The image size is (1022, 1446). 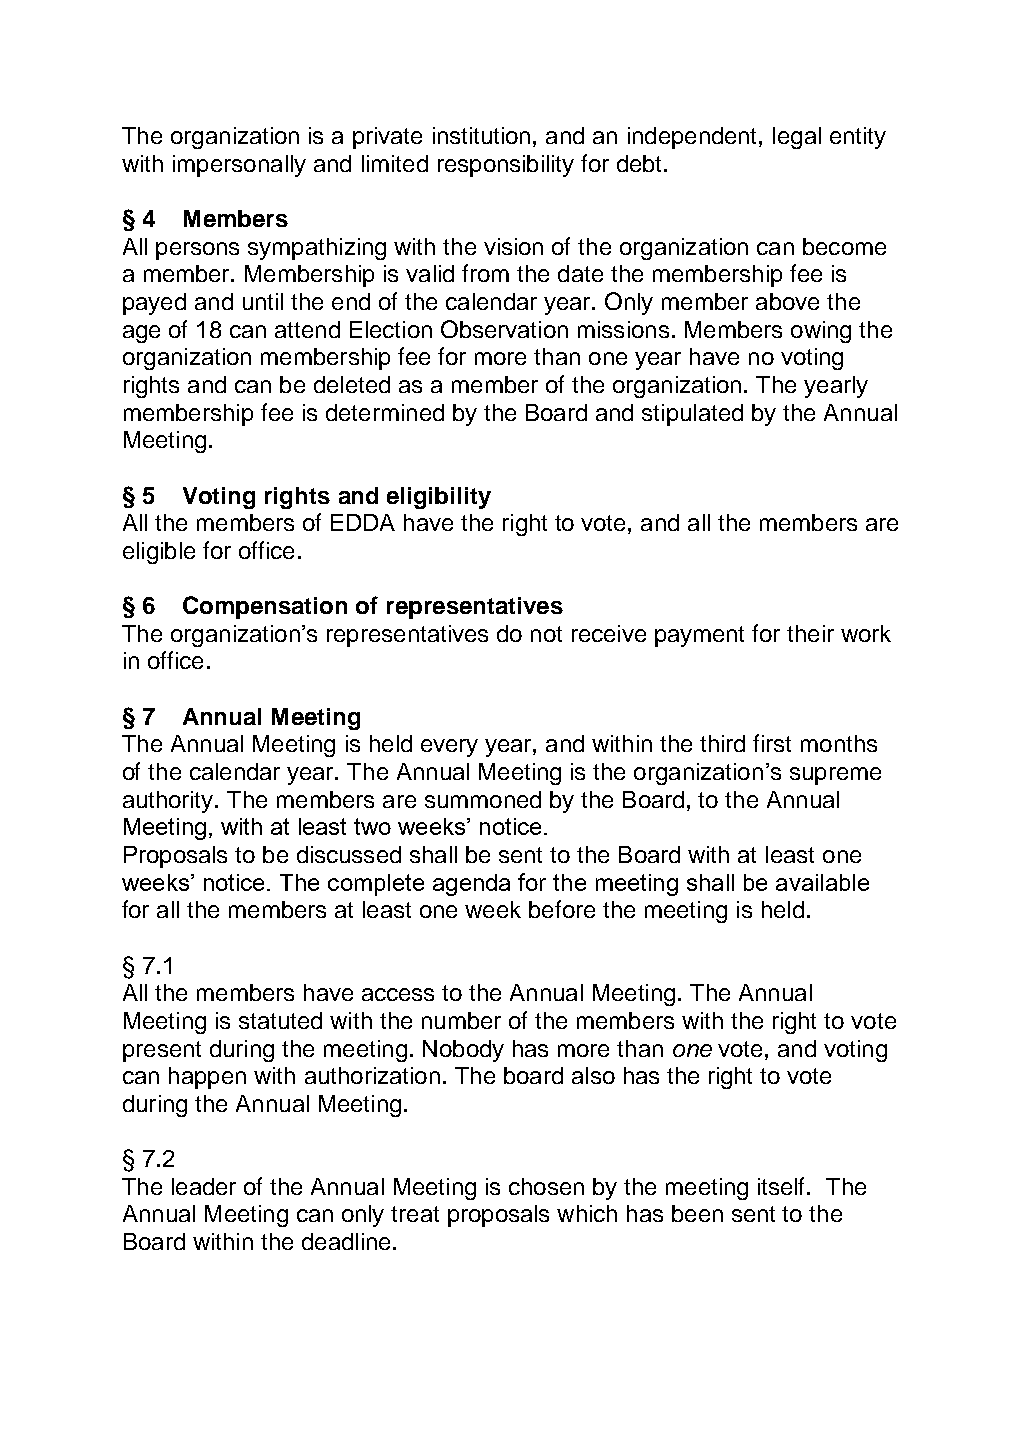 What do you see at coordinates (506, 166) in the page?
I see `responsibility` at bounding box center [506, 166].
